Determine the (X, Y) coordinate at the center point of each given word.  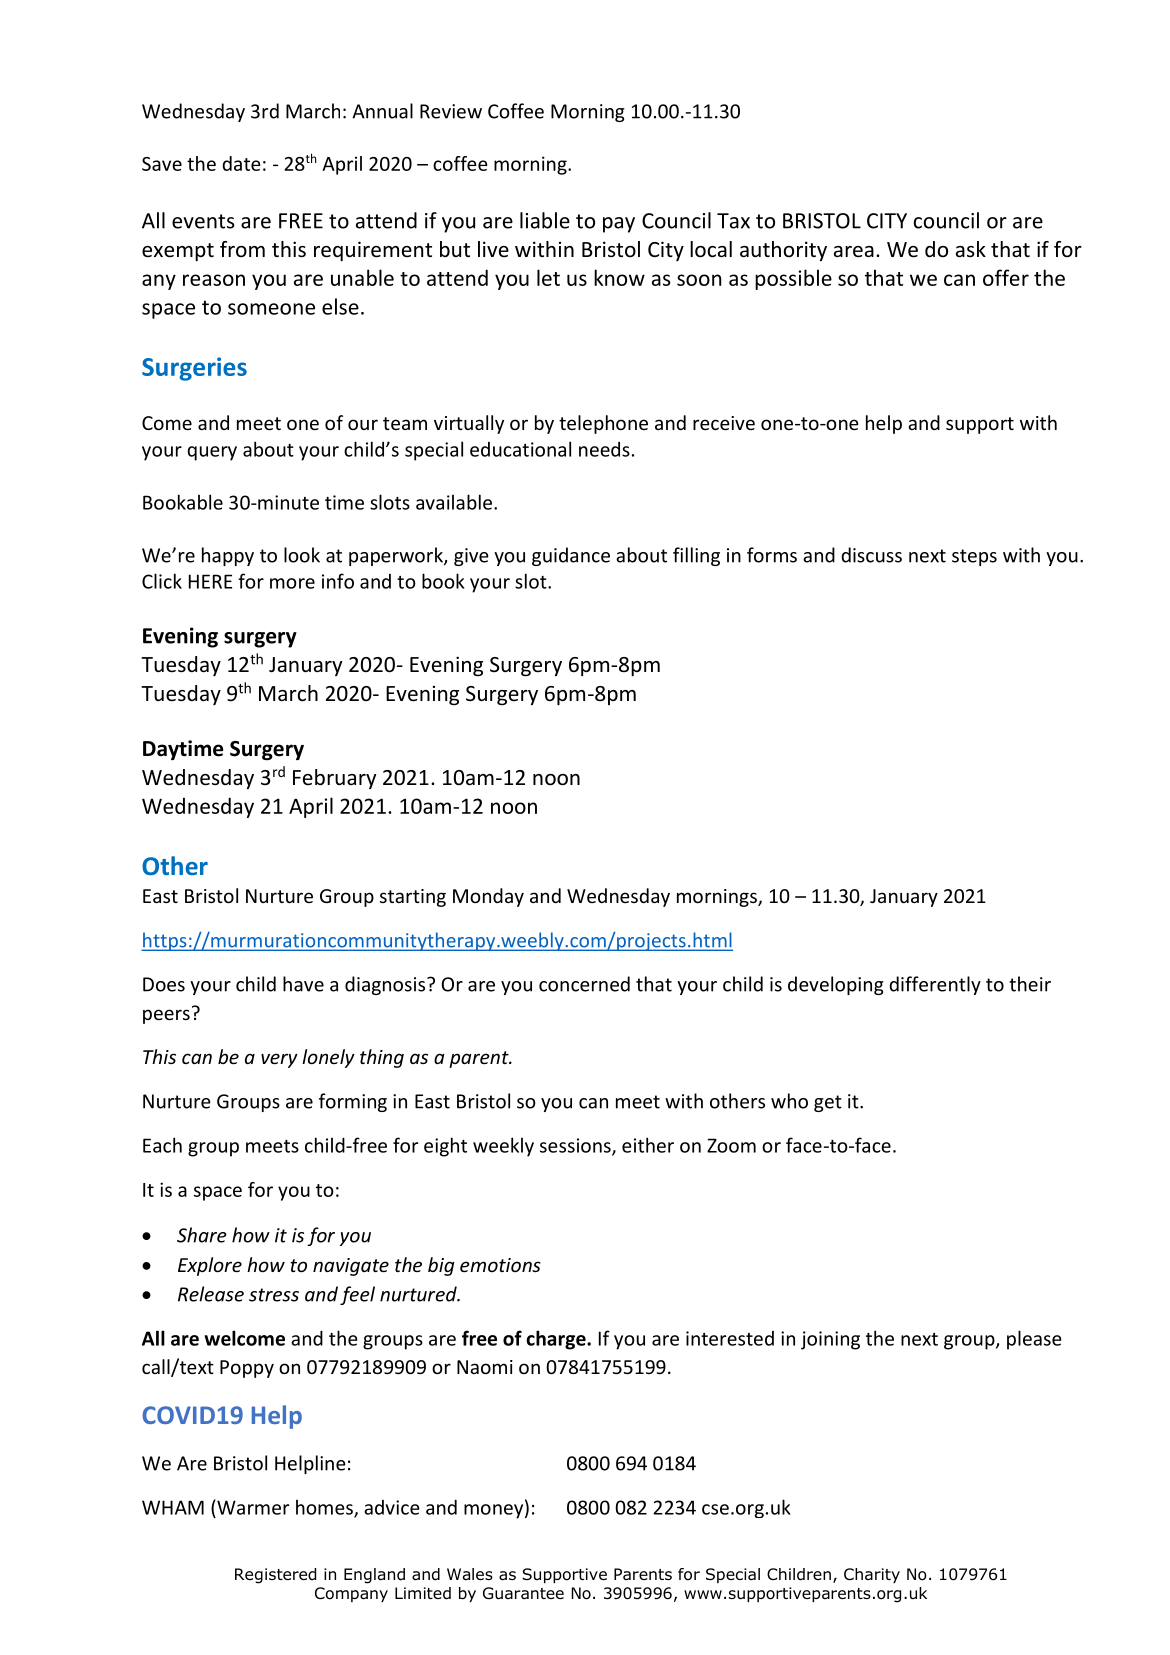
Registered (275, 1576)
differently (935, 985)
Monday (488, 897)
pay (619, 225)
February (334, 779)
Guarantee (523, 1593)
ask (971, 249)
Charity (872, 1575)
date (241, 163)
